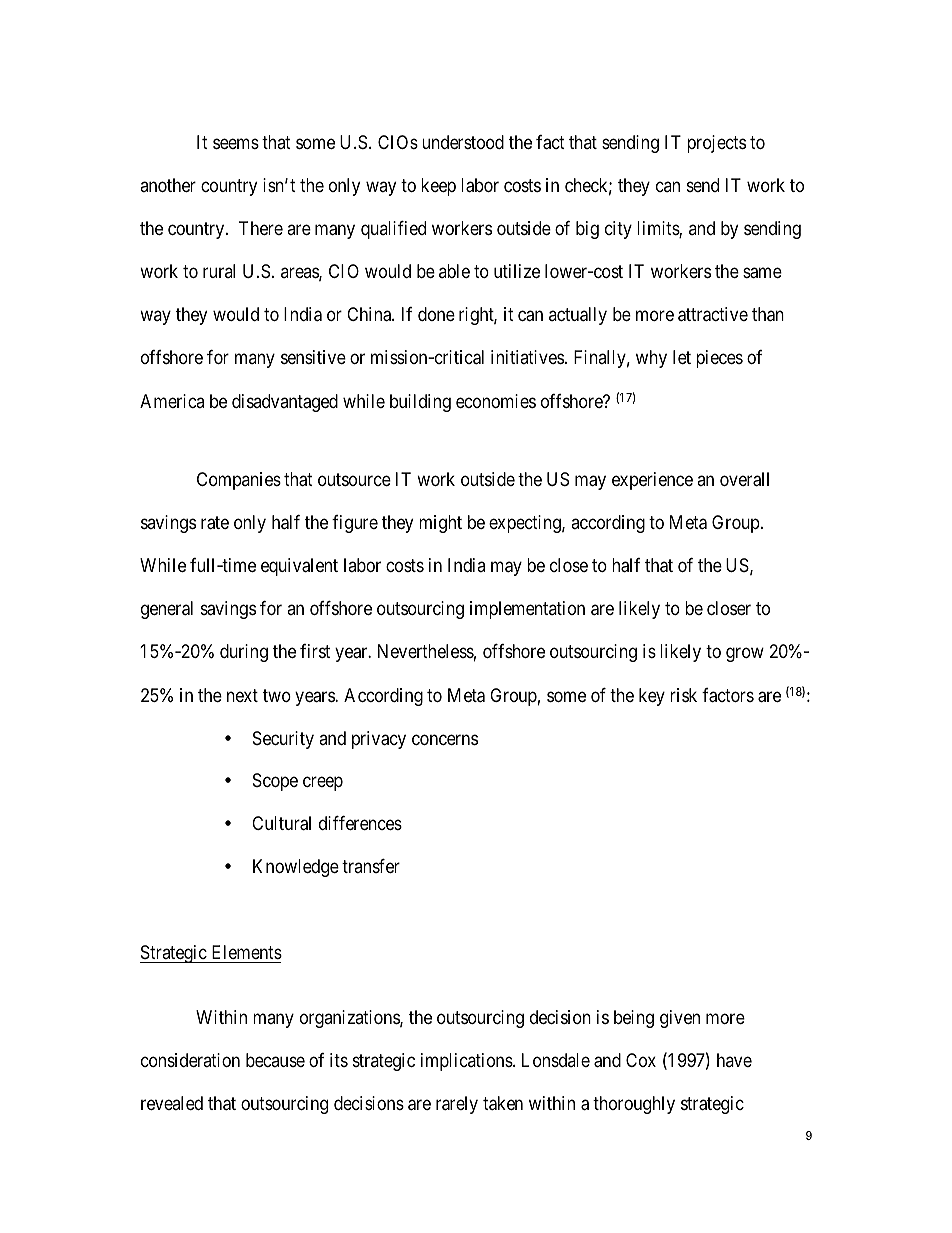  I want to click on during, so click(244, 653).
